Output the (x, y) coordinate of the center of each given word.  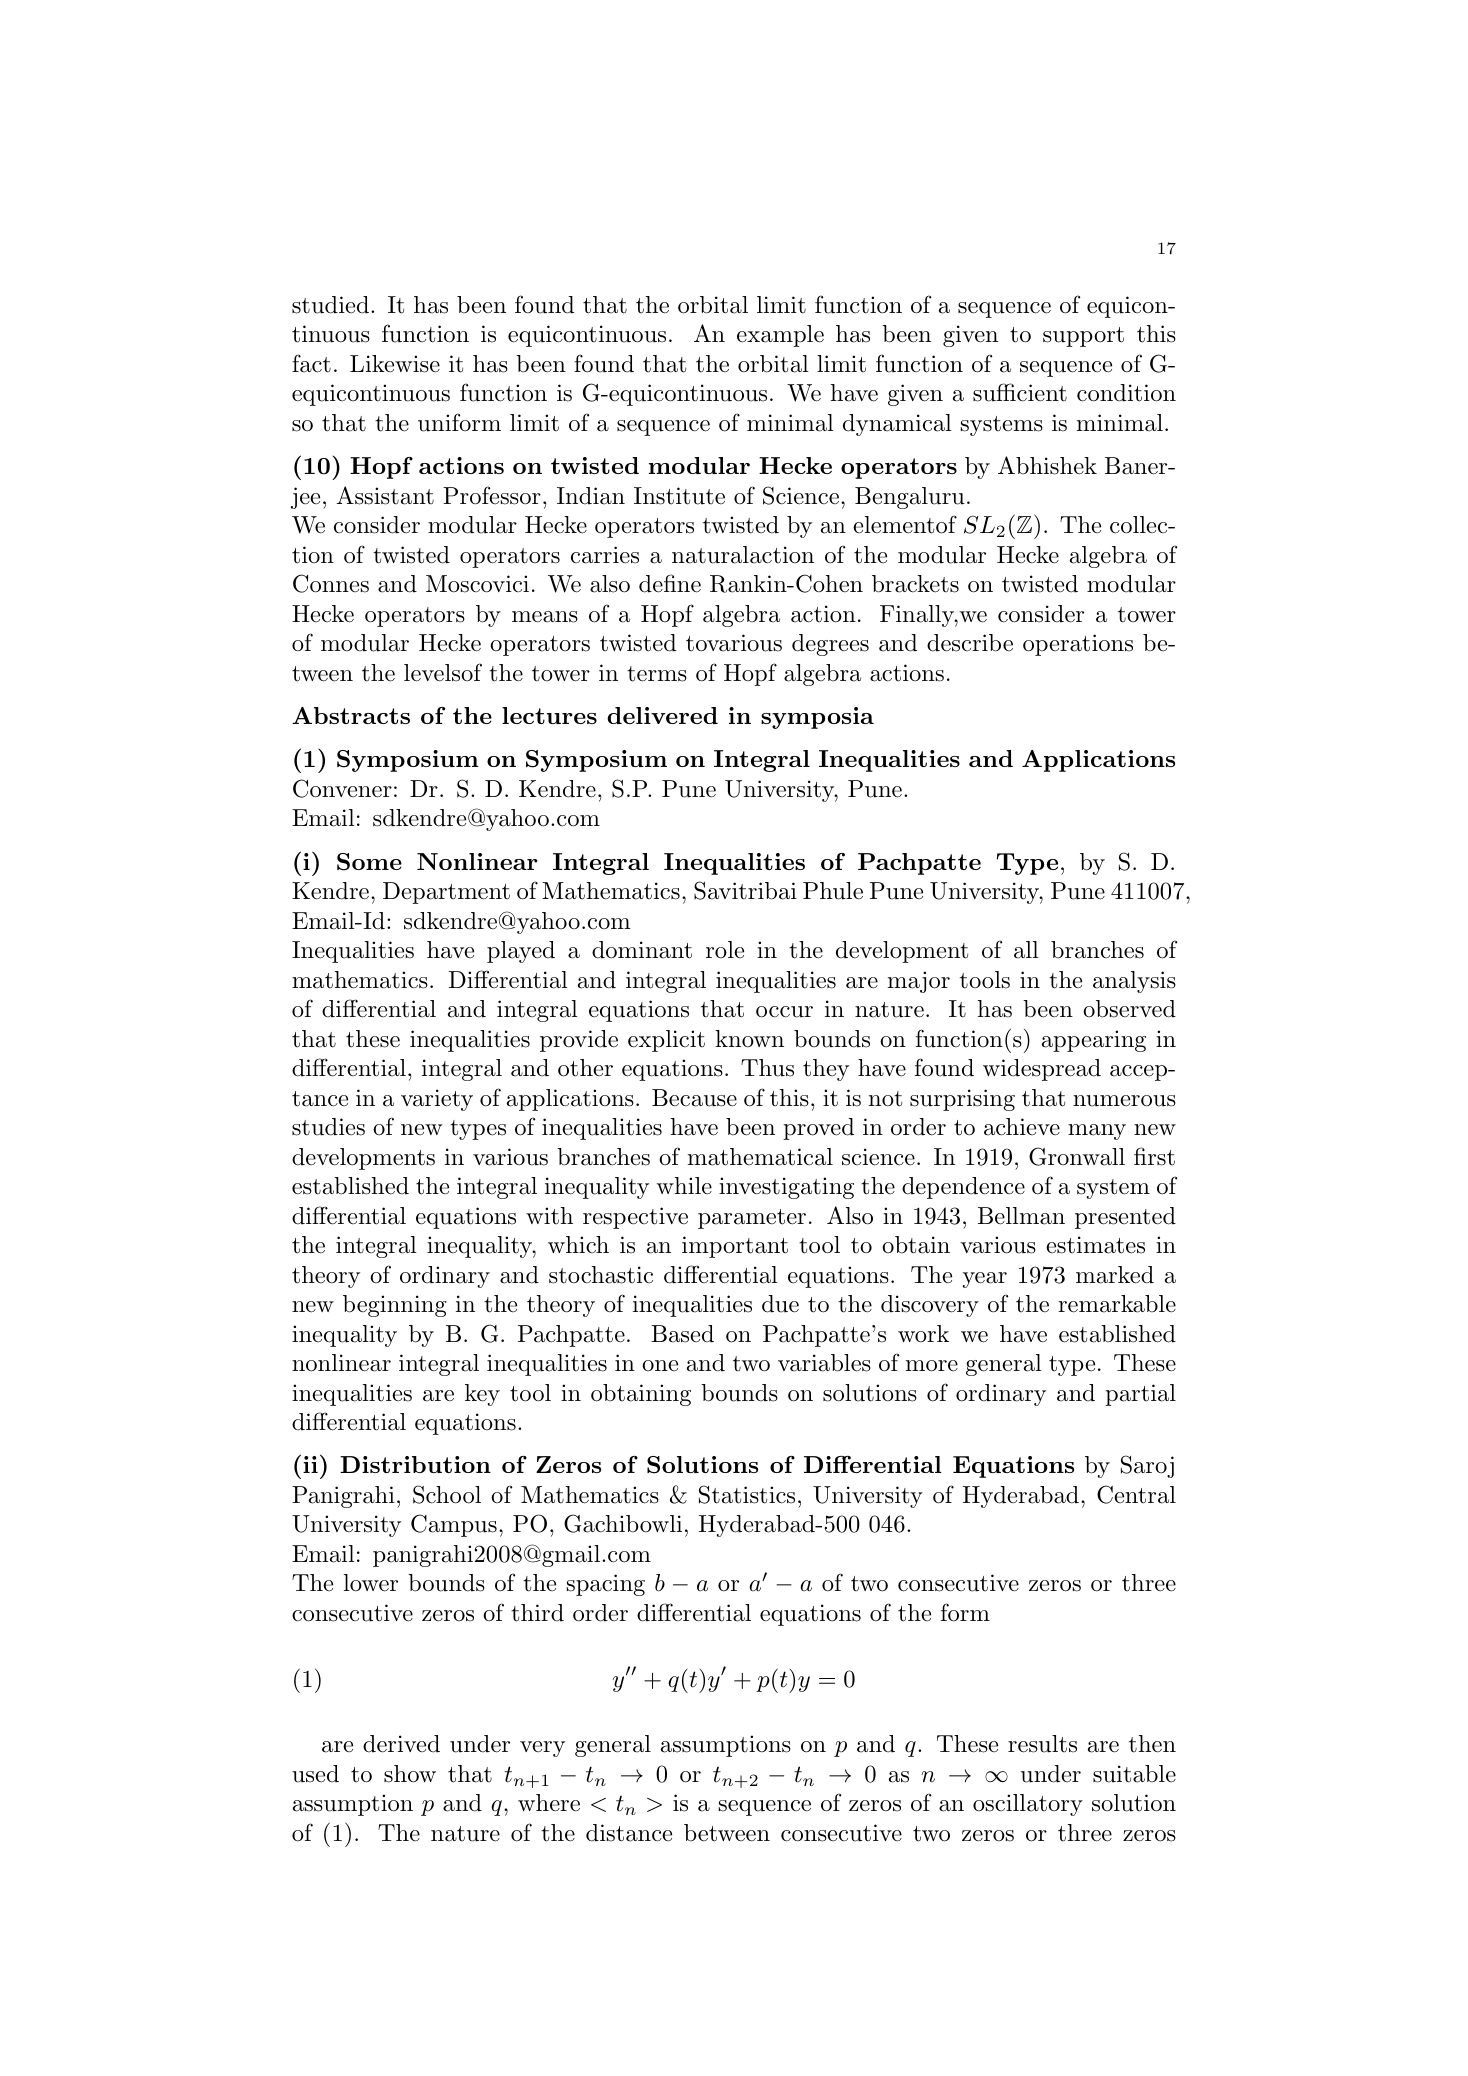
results (1042, 1744)
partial (1140, 1395)
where (549, 1803)
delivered (662, 715)
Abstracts (351, 715)
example (780, 336)
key (482, 1395)
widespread (1042, 1070)
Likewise (395, 364)
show (410, 1774)
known (749, 1039)
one (660, 1366)
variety (437, 1100)
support (1083, 337)
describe (970, 643)
